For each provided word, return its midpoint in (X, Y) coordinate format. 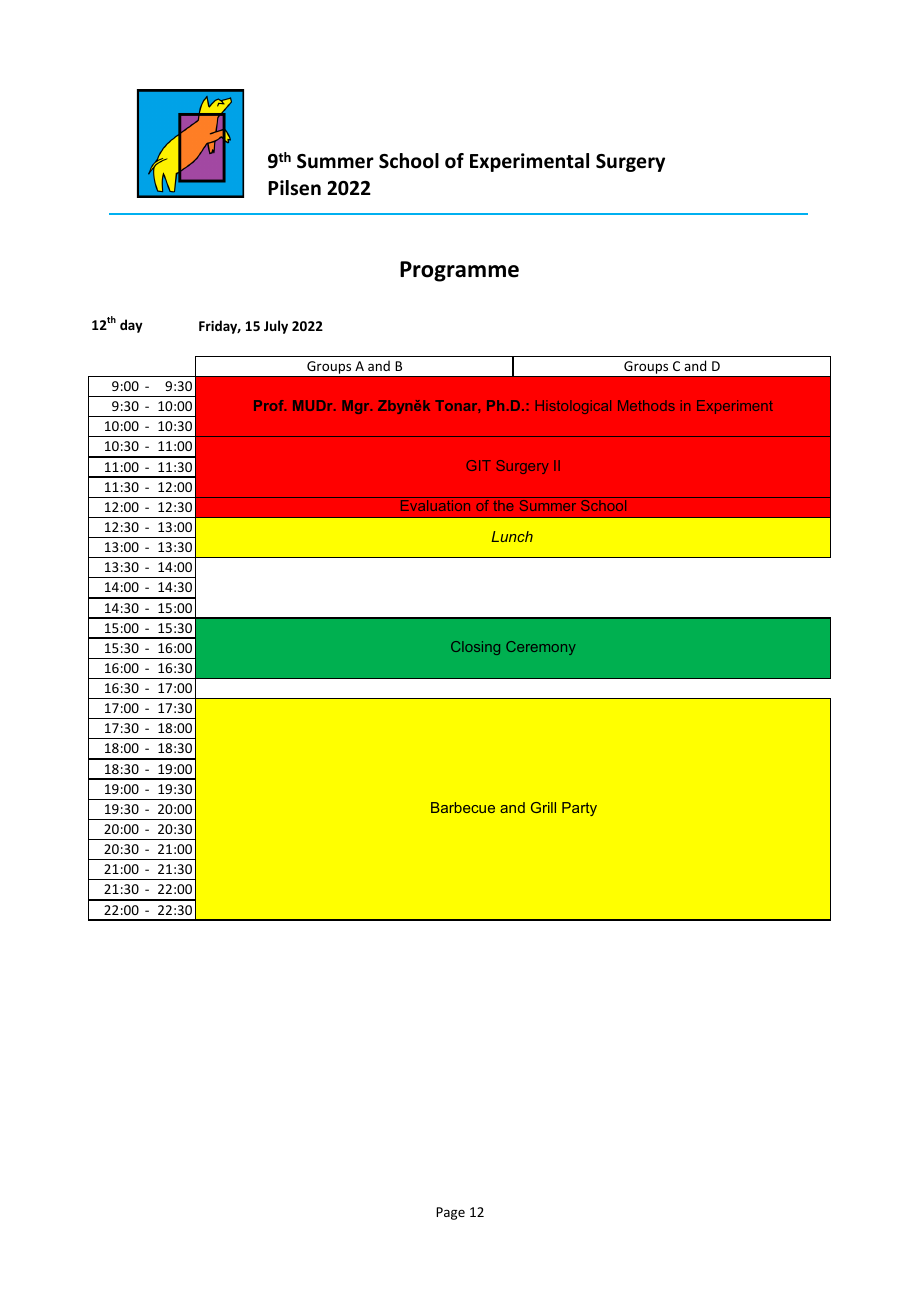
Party (579, 809)
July (276, 327)
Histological (573, 407)
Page (450, 1213)
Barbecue (463, 807)
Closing (475, 648)
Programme (459, 271)
